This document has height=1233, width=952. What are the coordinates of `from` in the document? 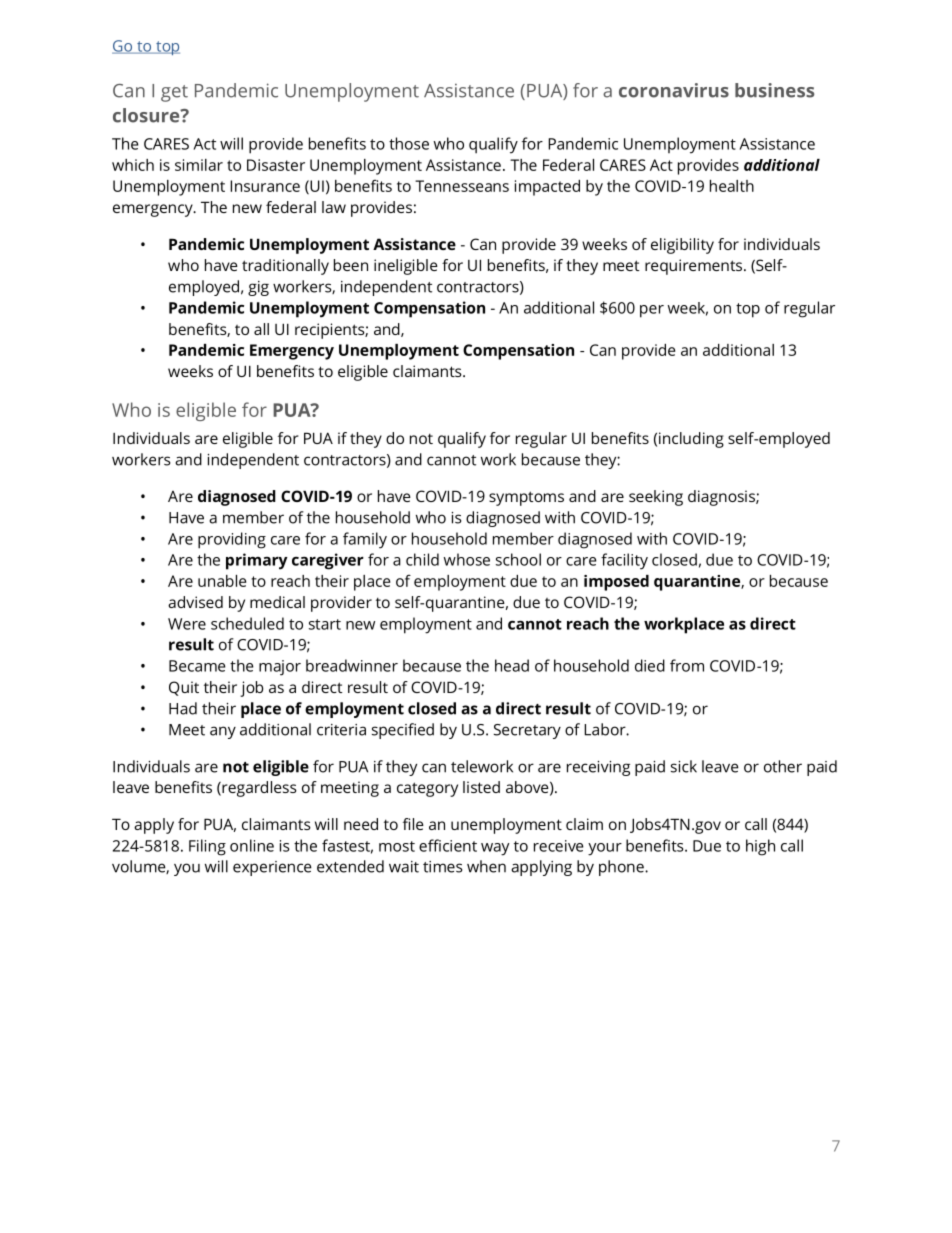 It's located at (687, 665).
